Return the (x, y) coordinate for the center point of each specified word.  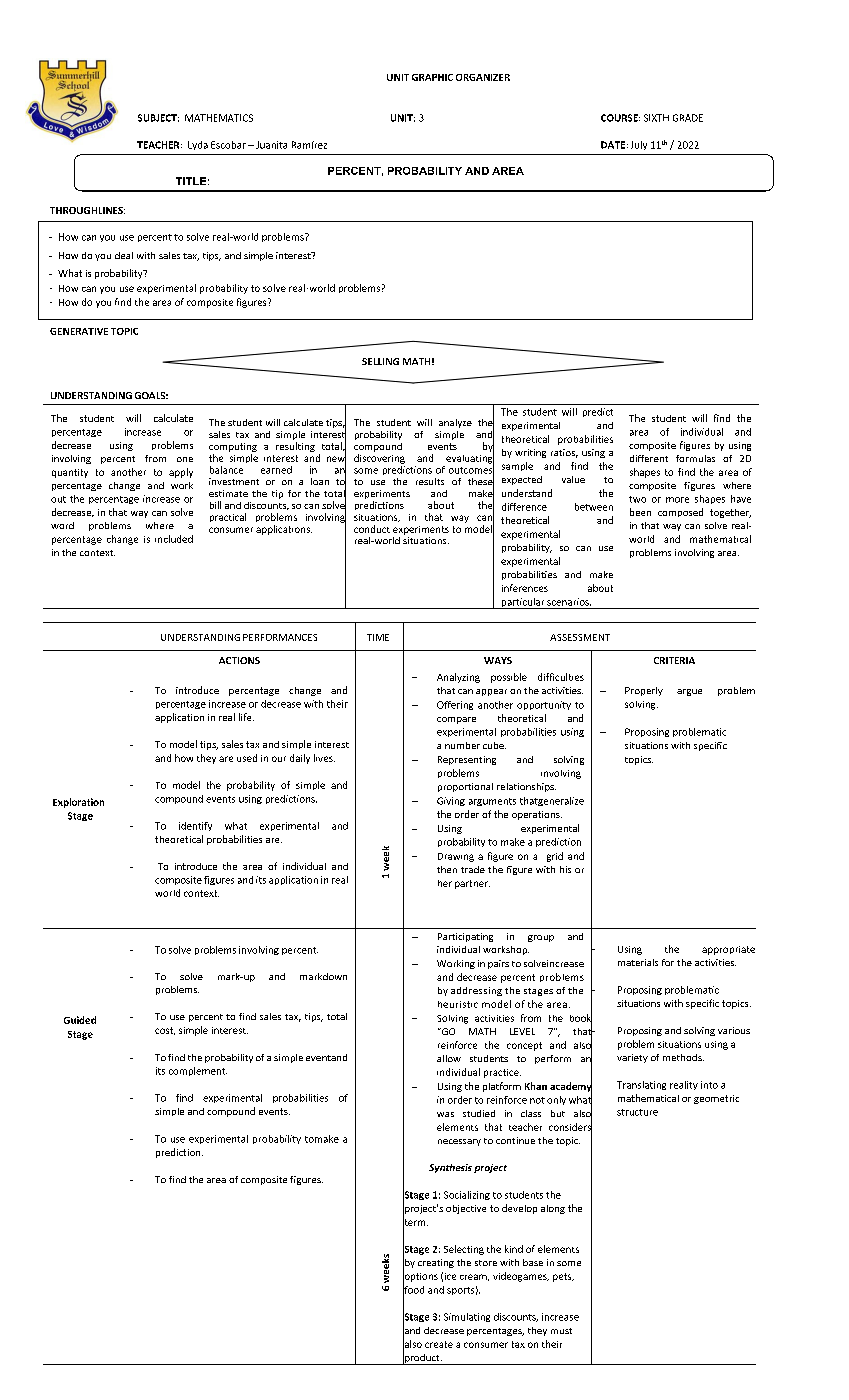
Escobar (228, 145)
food (413, 1289)
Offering (455, 705)
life (246, 717)
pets (563, 1277)
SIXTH (656, 118)
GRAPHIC (432, 77)
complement (198, 1071)
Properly (644, 691)
